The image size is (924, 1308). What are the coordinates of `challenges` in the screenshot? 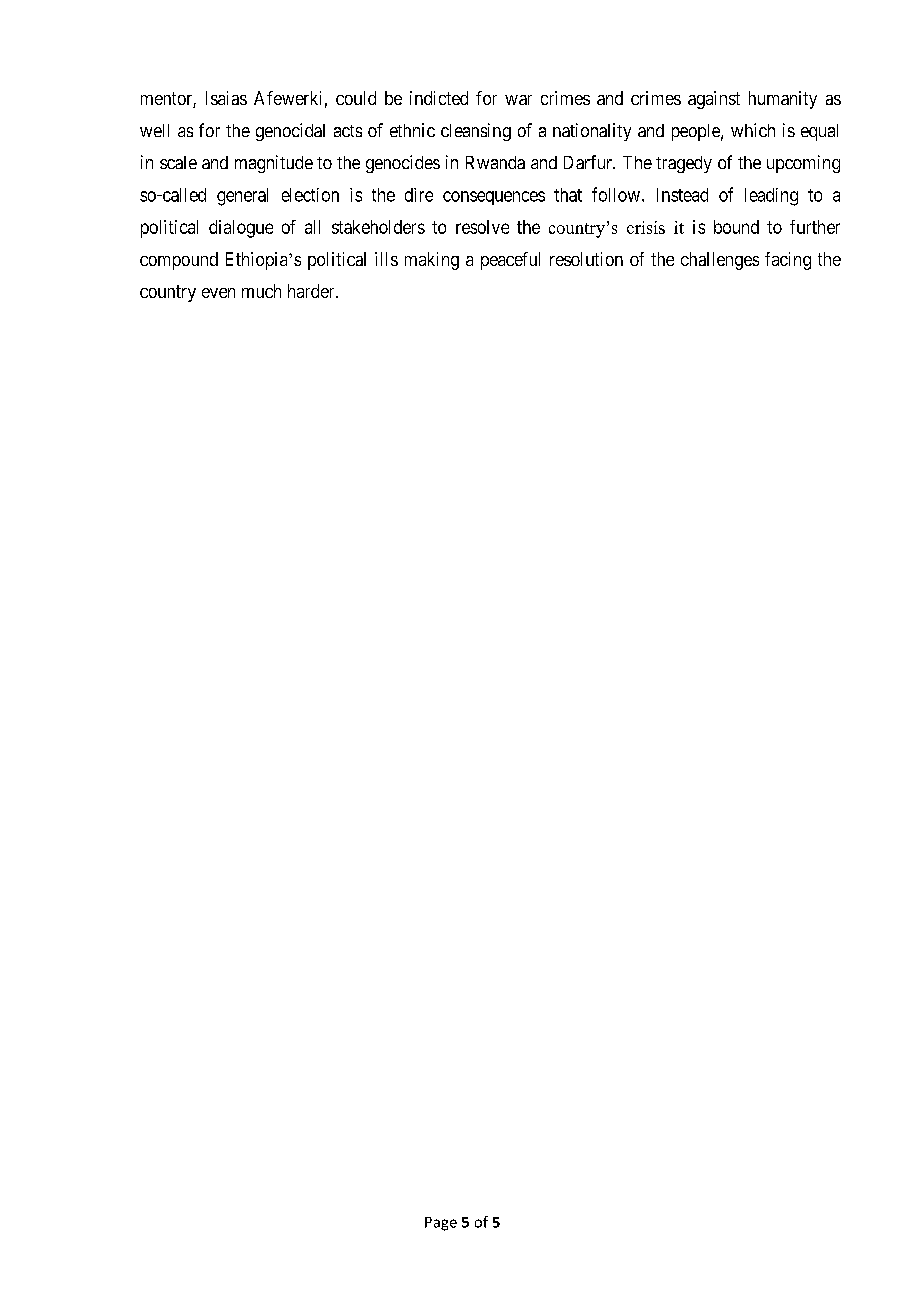 It's located at (720, 261).
